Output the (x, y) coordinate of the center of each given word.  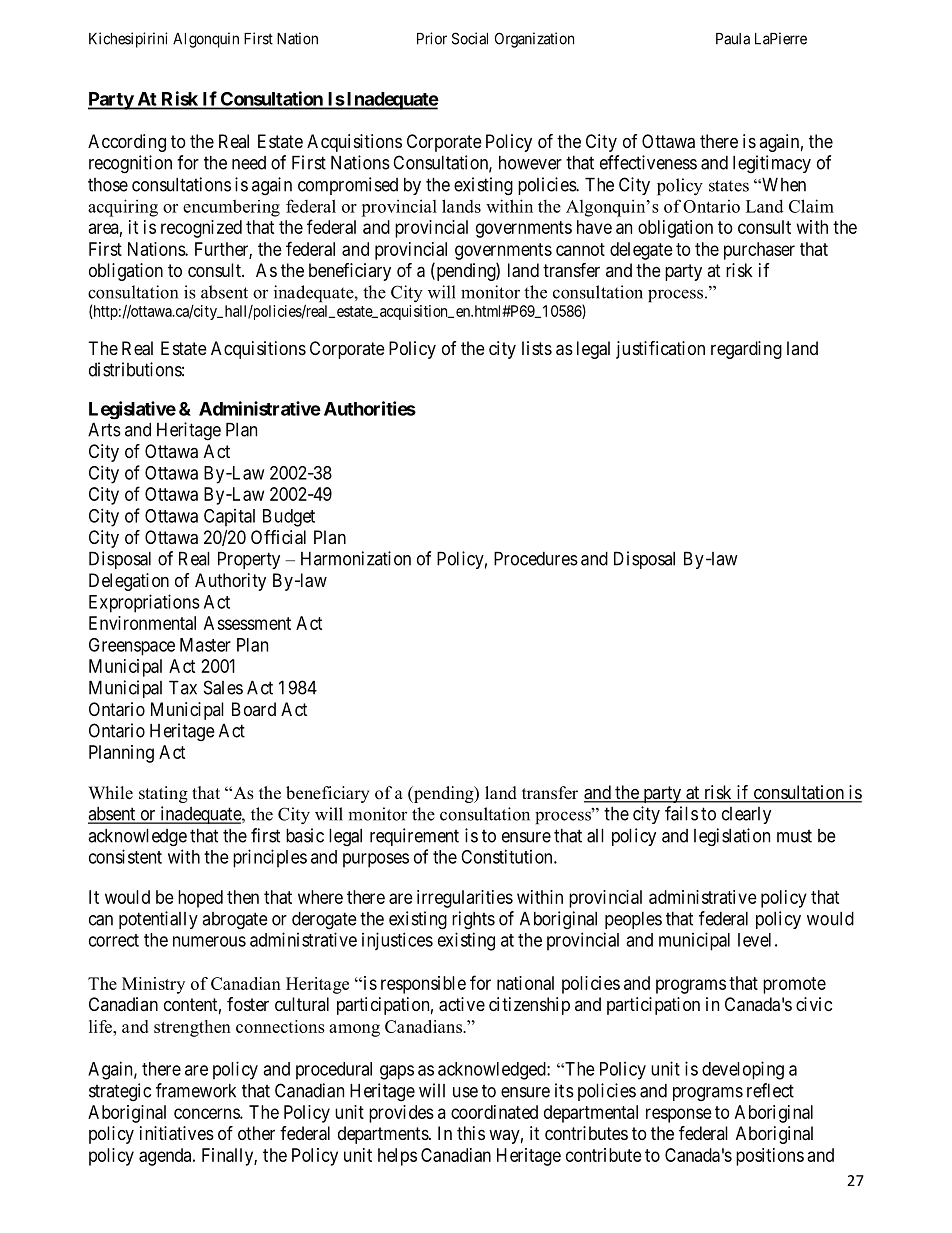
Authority (230, 582)
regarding (746, 350)
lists (537, 348)
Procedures (536, 558)
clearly (746, 815)
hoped (200, 899)
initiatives (177, 1133)
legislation (732, 837)
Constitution (508, 856)
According (127, 143)
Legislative (132, 410)
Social (470, 38)
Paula (733, 39)
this (471, 1133)
